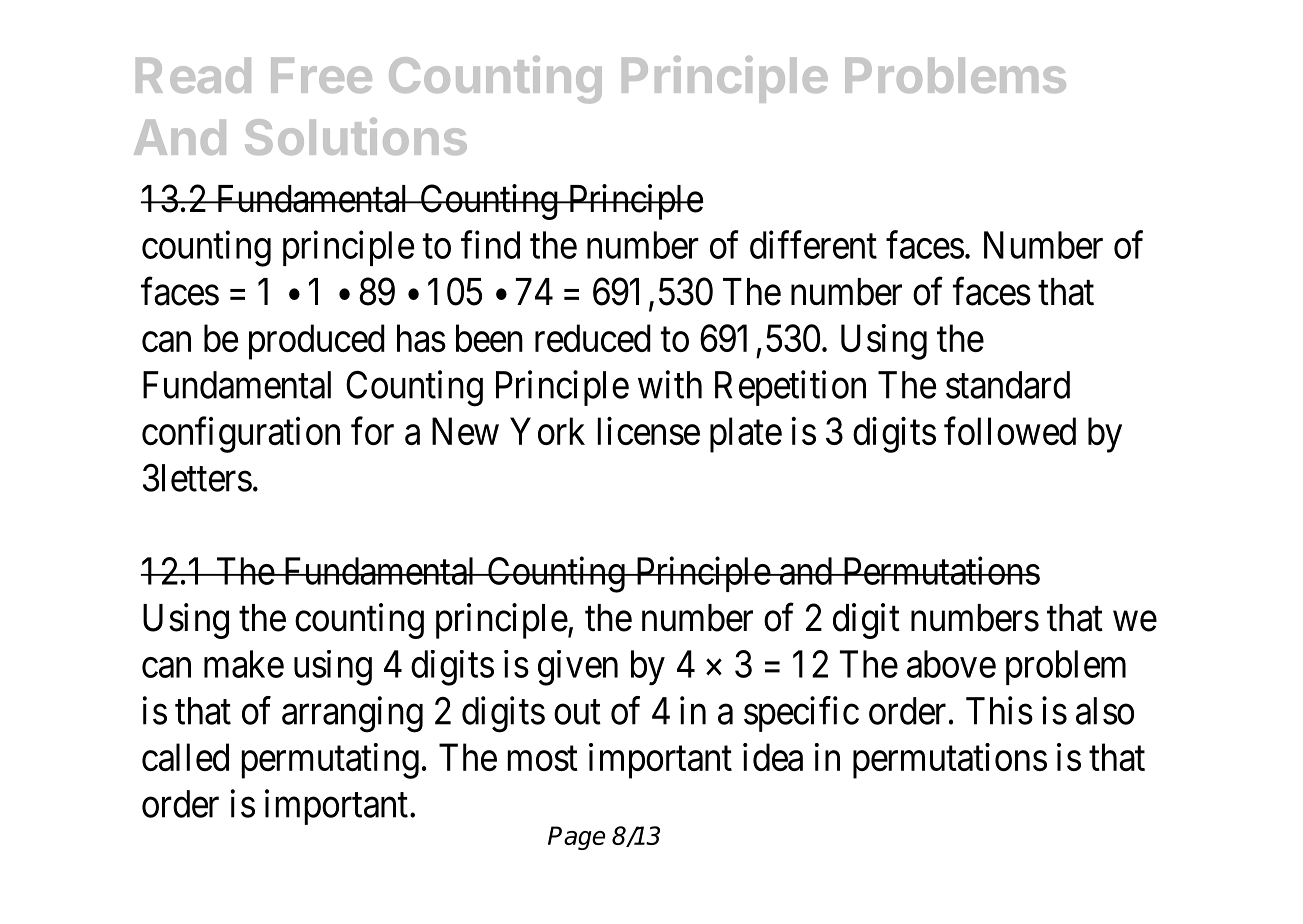 This image has width=1303, height=924. What do you see at coordinates (547, 431) in the image?
I see `York` at bounding box center [547, 431].
